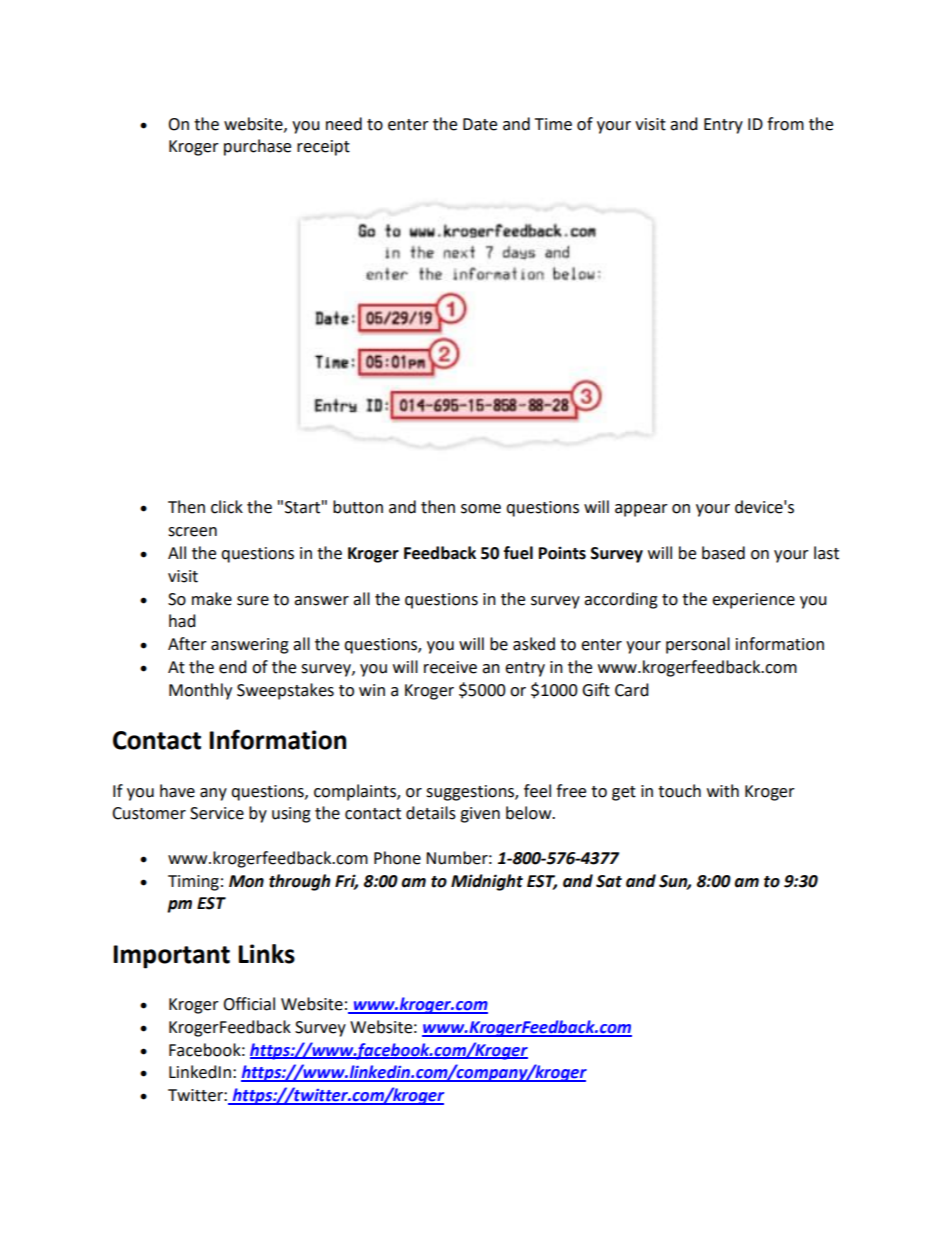 This screenshot has width=952, height=1233. I want to click on based, so click(723, 553).
